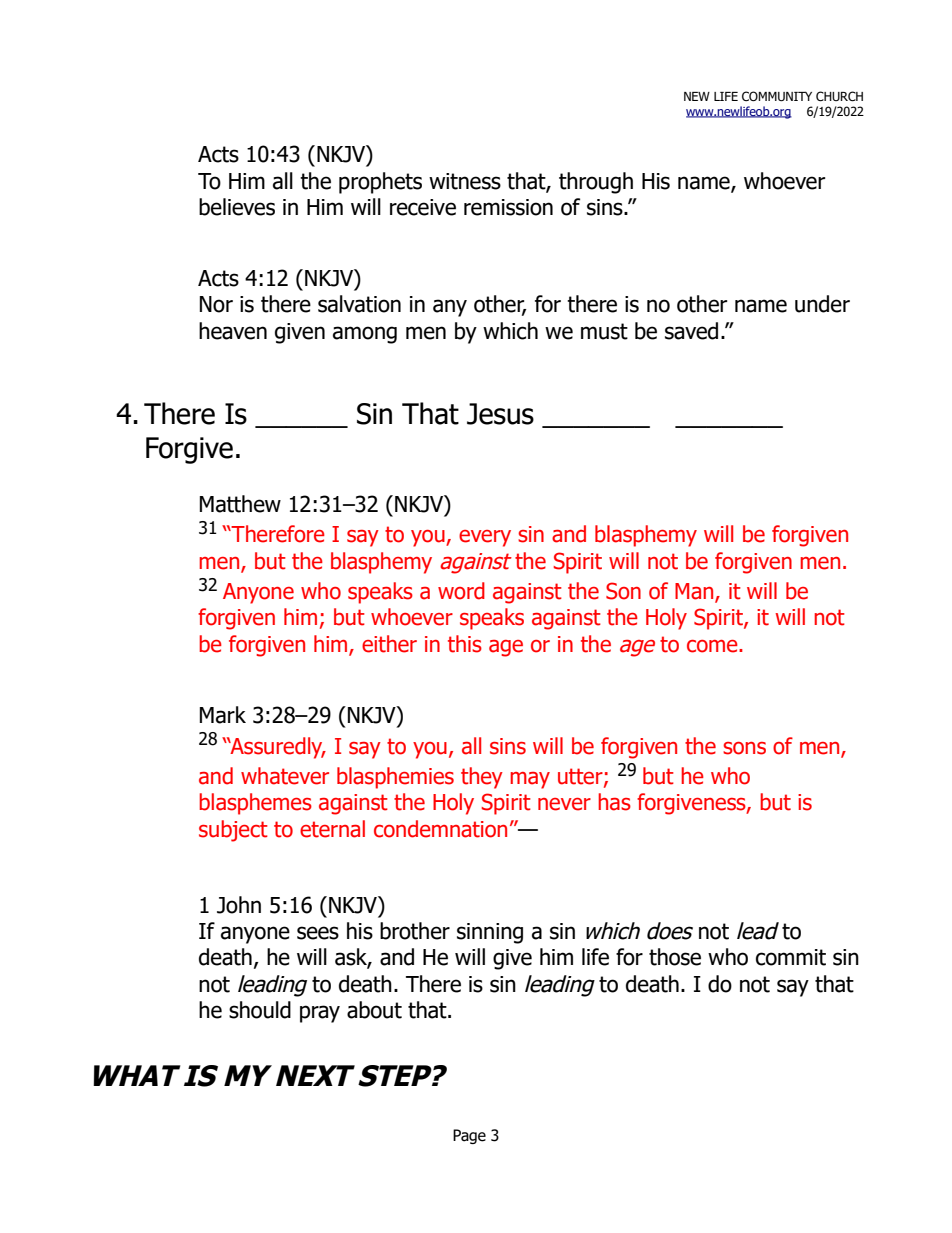  I want to click on Matthew, so click(240, 504).
